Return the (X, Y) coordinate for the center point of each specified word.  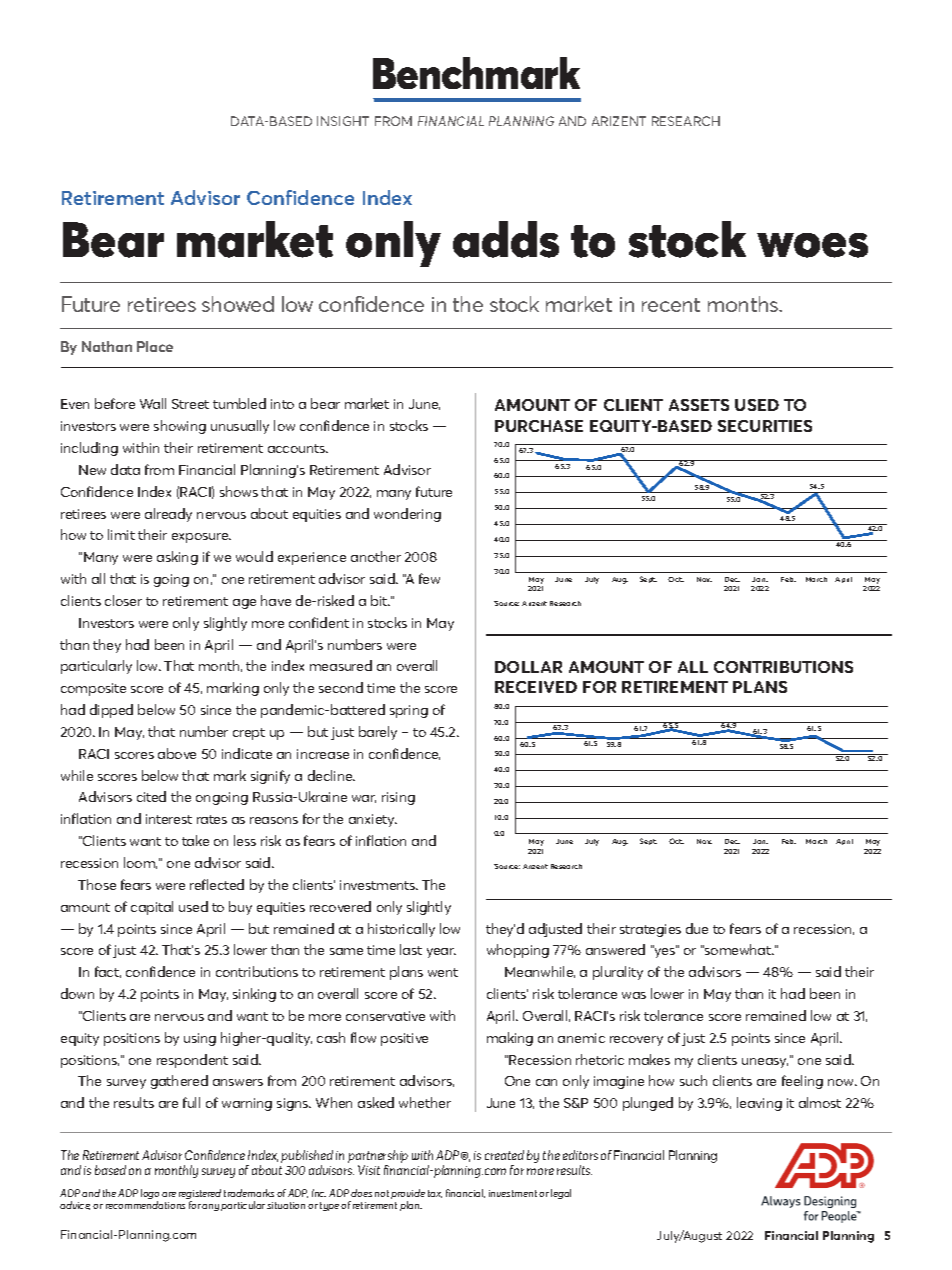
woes (812, 245)
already (168, 515)
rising (398, 798)
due (697, 928)
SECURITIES (765, 426)
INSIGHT (343, 121)
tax (435, 1194)
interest (169, 819)
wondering (407, 515)
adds (506, 239)
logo (150, 1195)
